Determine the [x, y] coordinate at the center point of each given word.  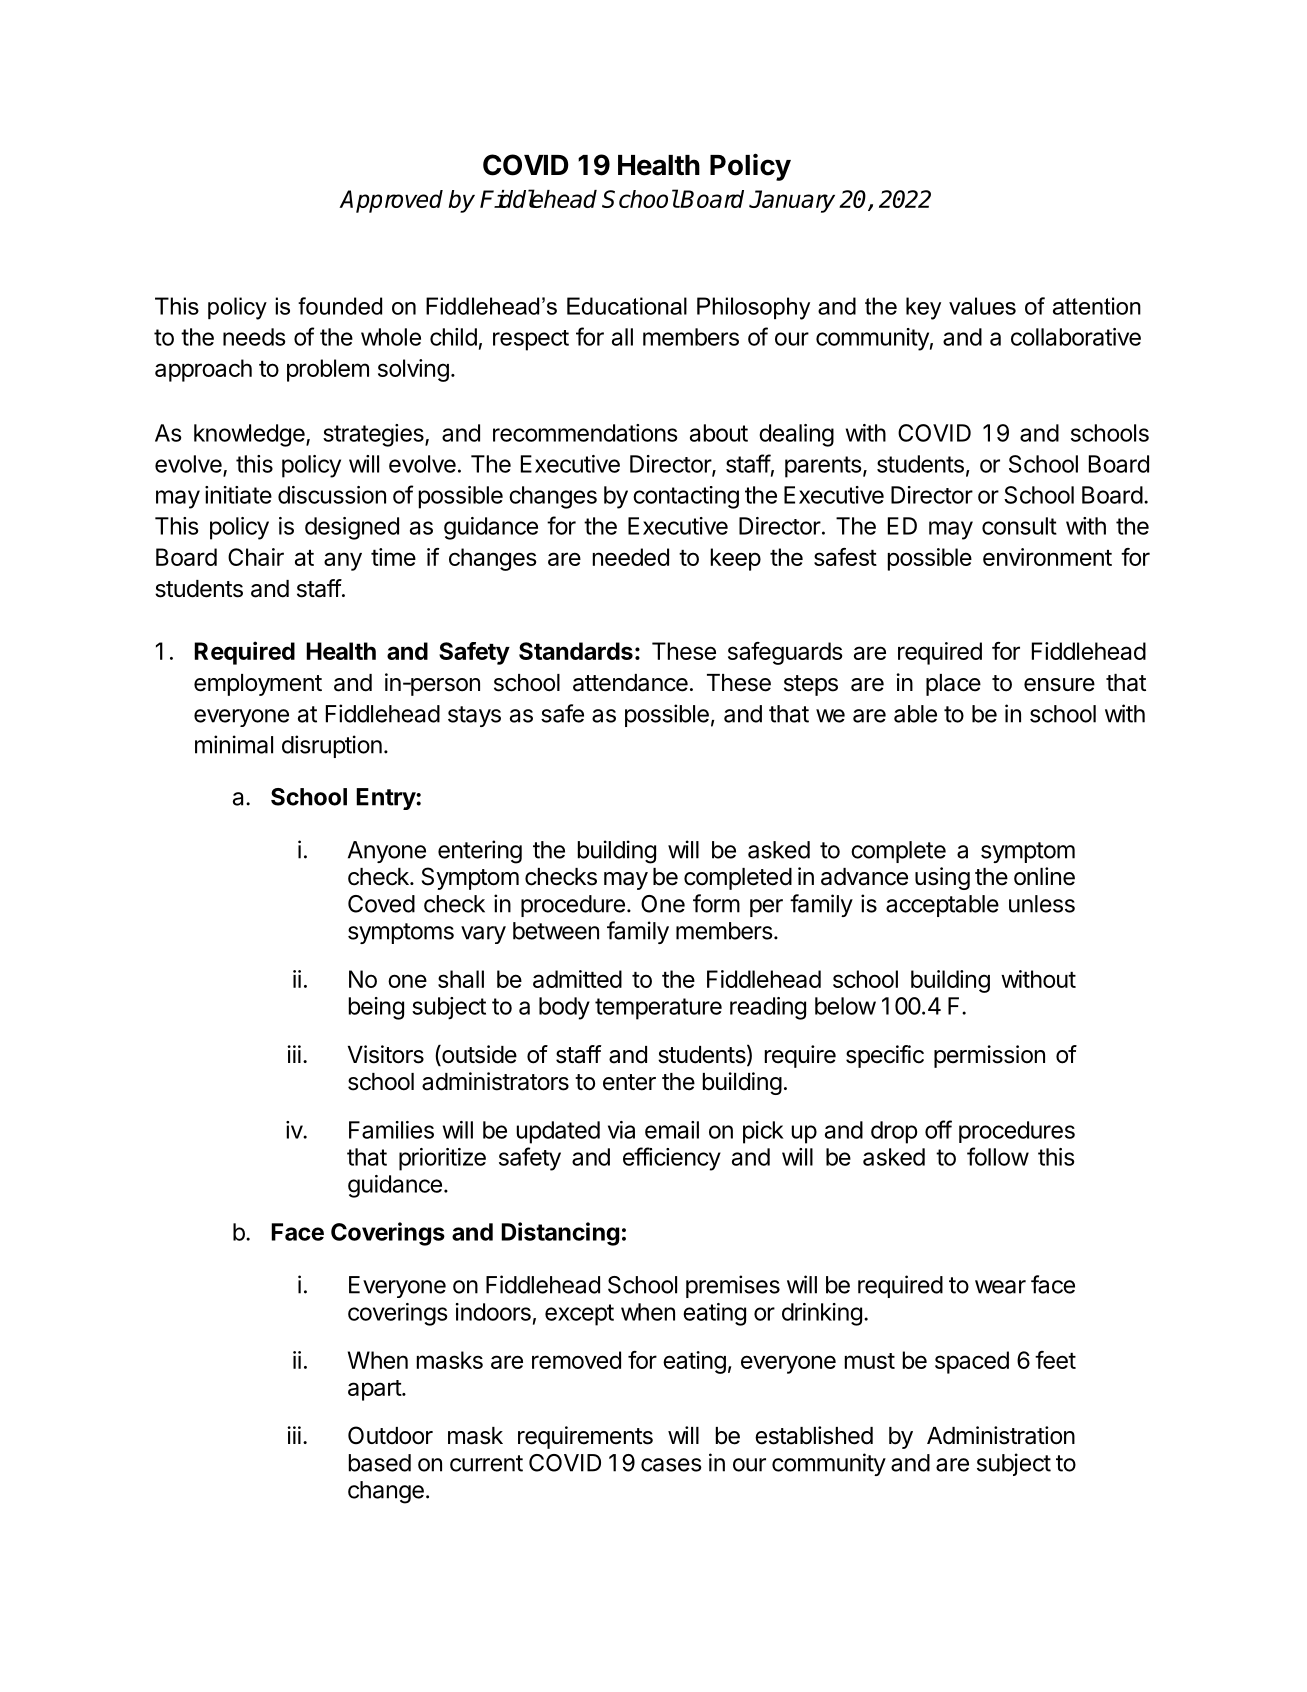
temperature [658, 1009]
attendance [630, 683]
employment [258, 685]
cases [671, 1465]
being [376, 1008]
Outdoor [390, 1435]
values [982, 306]
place [953, 685]
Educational [627, 306]
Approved [391, 201]
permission [989, 1056]
